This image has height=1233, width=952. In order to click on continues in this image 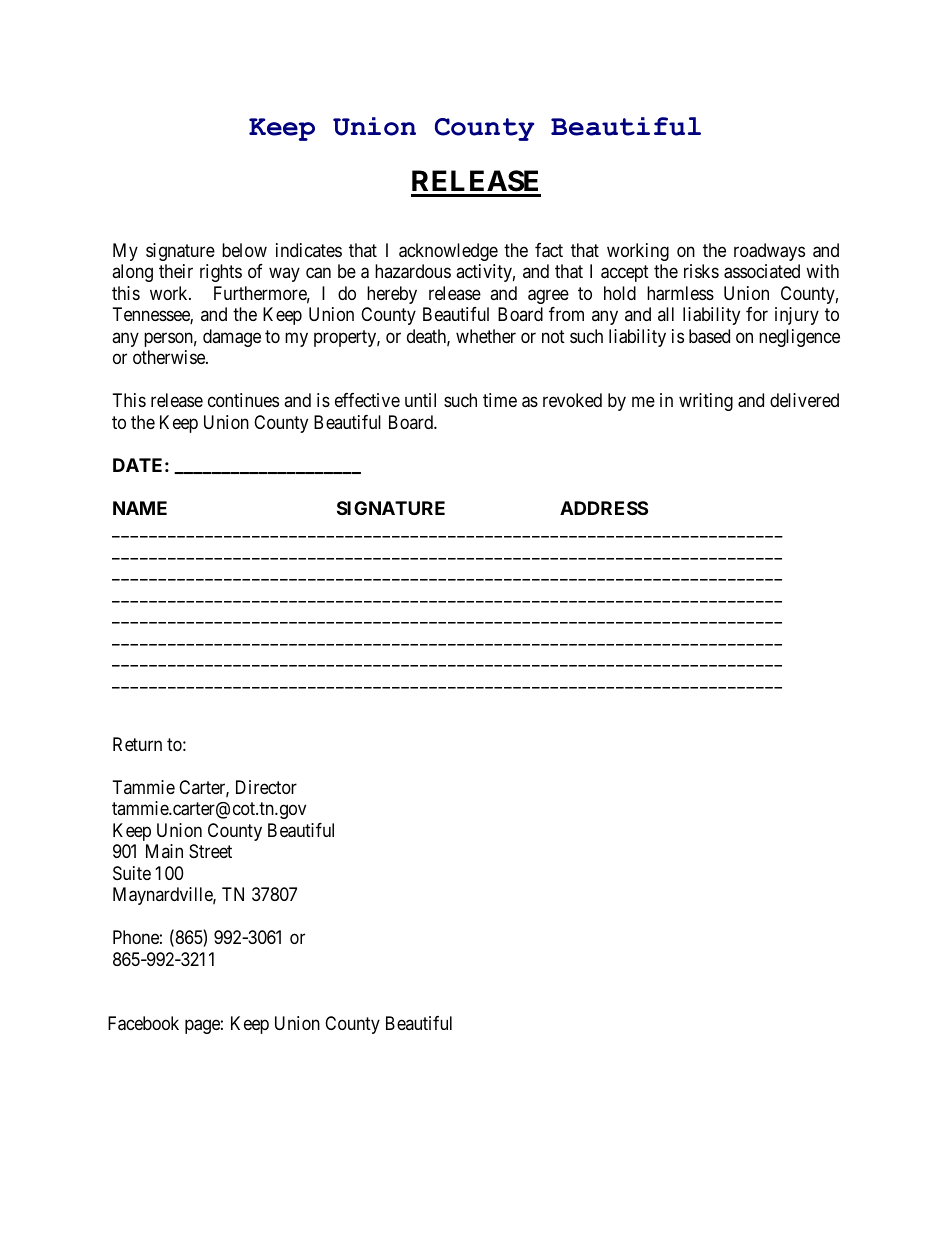, I will do `click(243, 400)`.
